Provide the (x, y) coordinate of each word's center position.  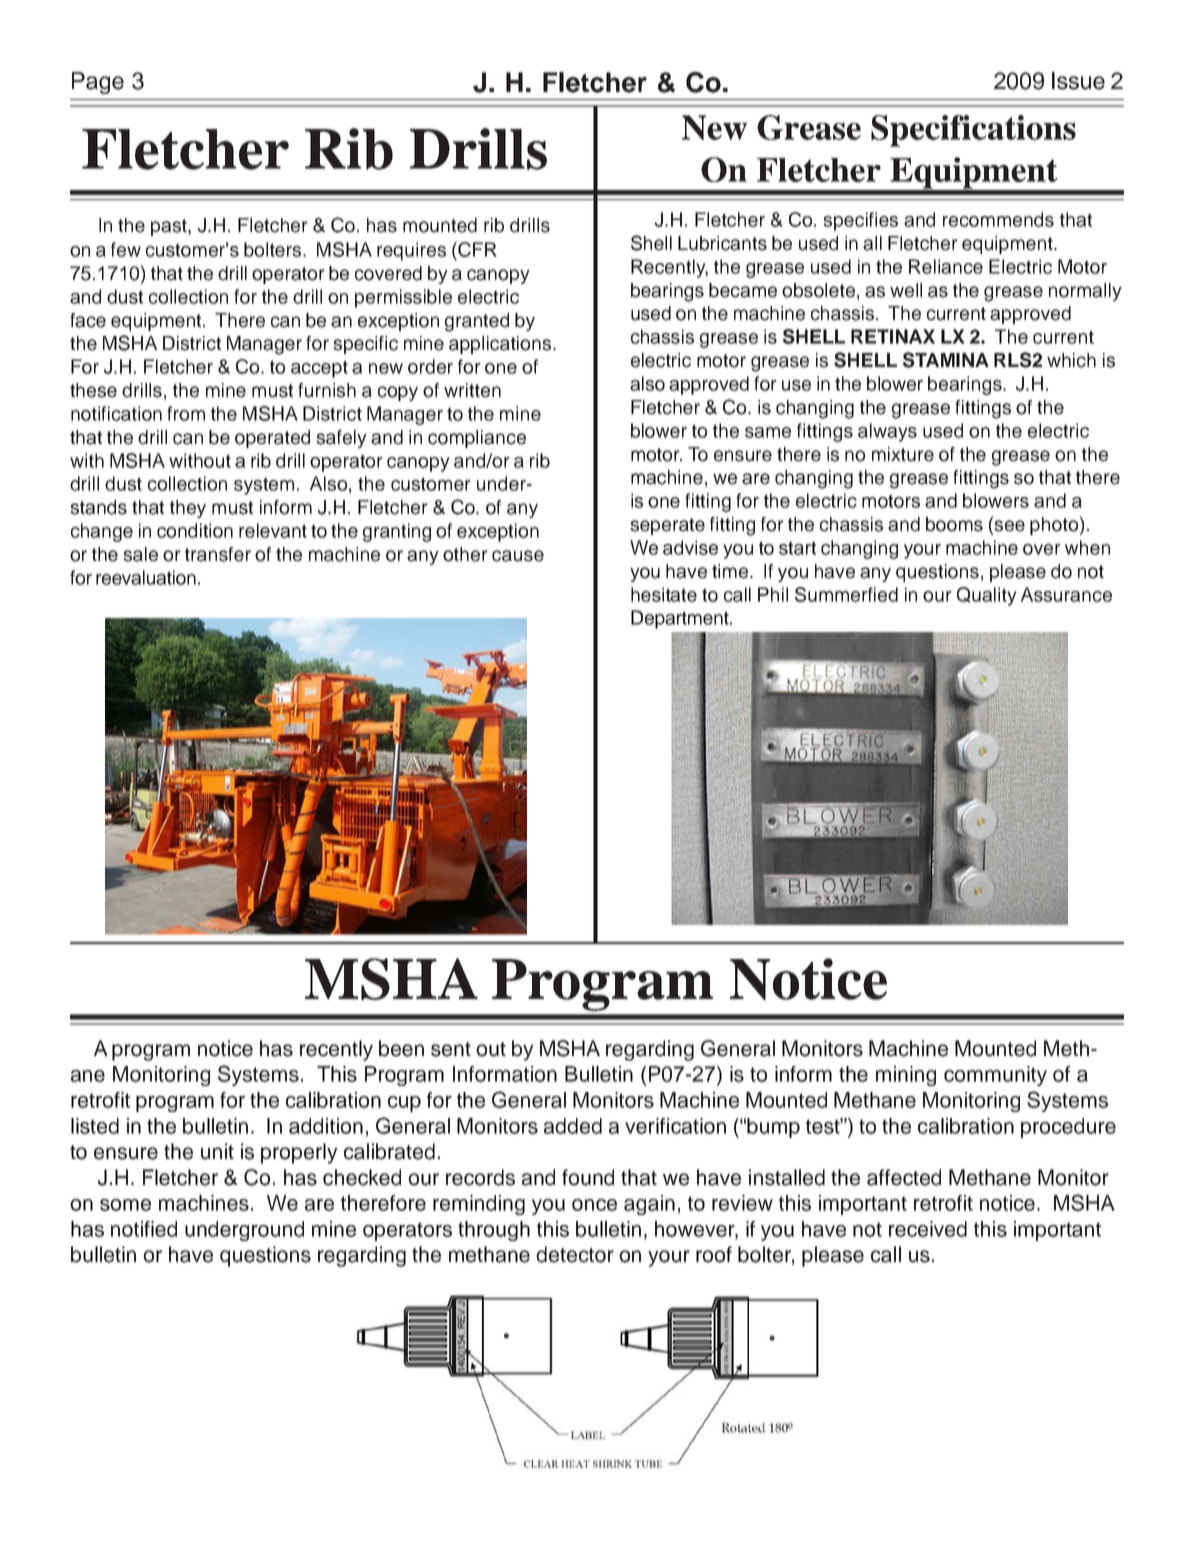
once (594, 1205)
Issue (1078, 81)
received (928, 1229)
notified (144, 1229)
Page (98, 83)
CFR (476, 249)
